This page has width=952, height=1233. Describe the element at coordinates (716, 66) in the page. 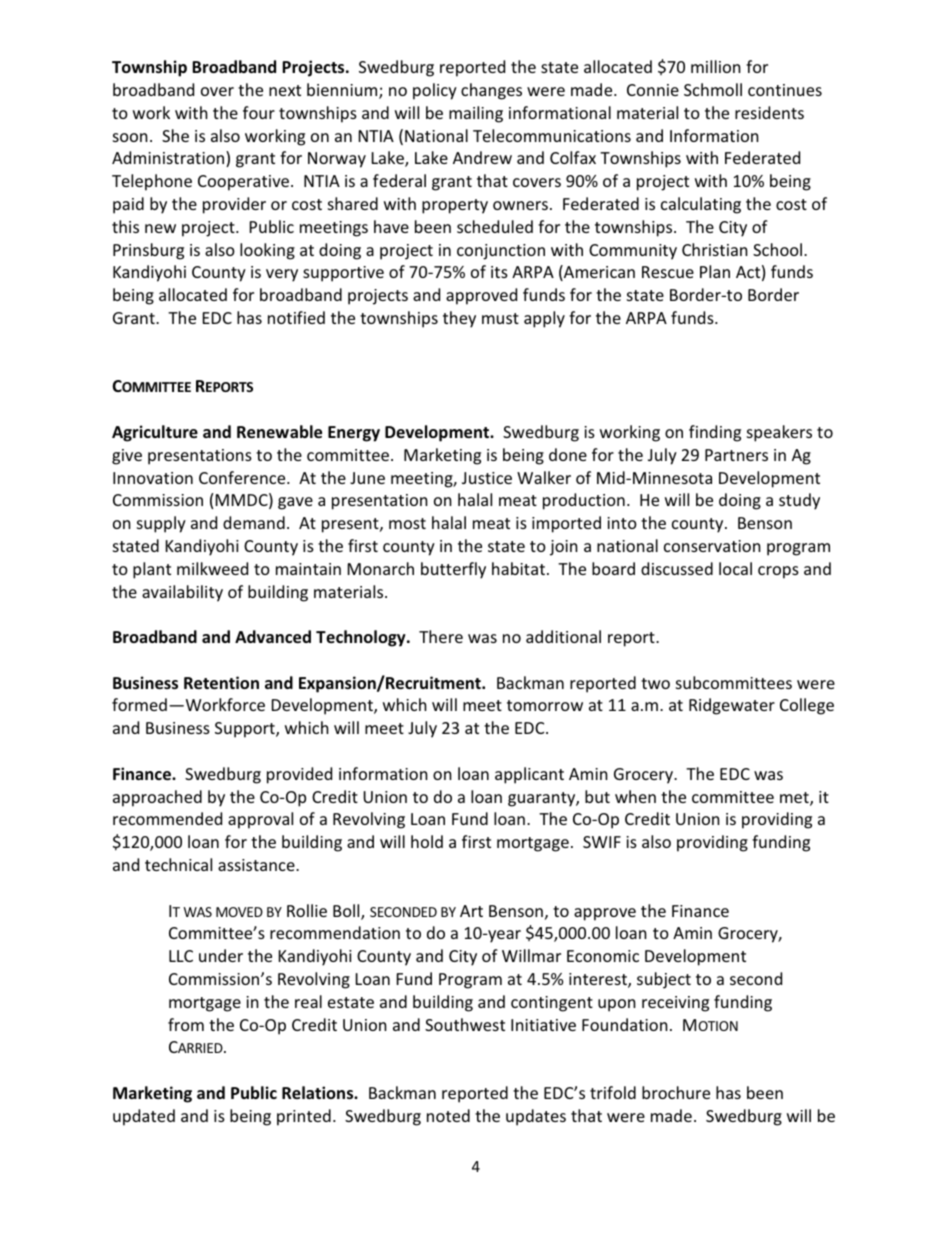

I see `million` at that location.
